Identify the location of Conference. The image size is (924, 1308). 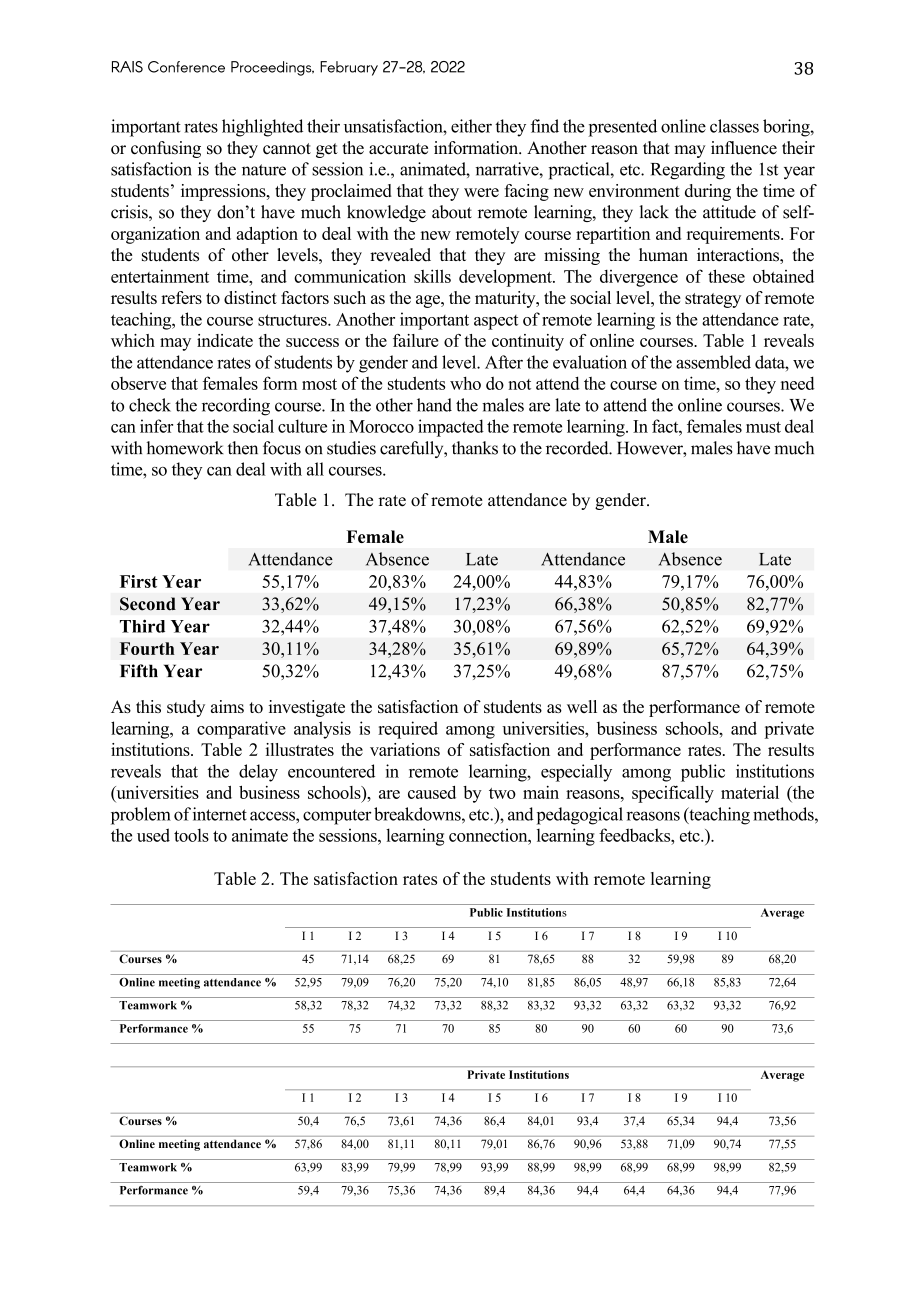
(186, 67).
